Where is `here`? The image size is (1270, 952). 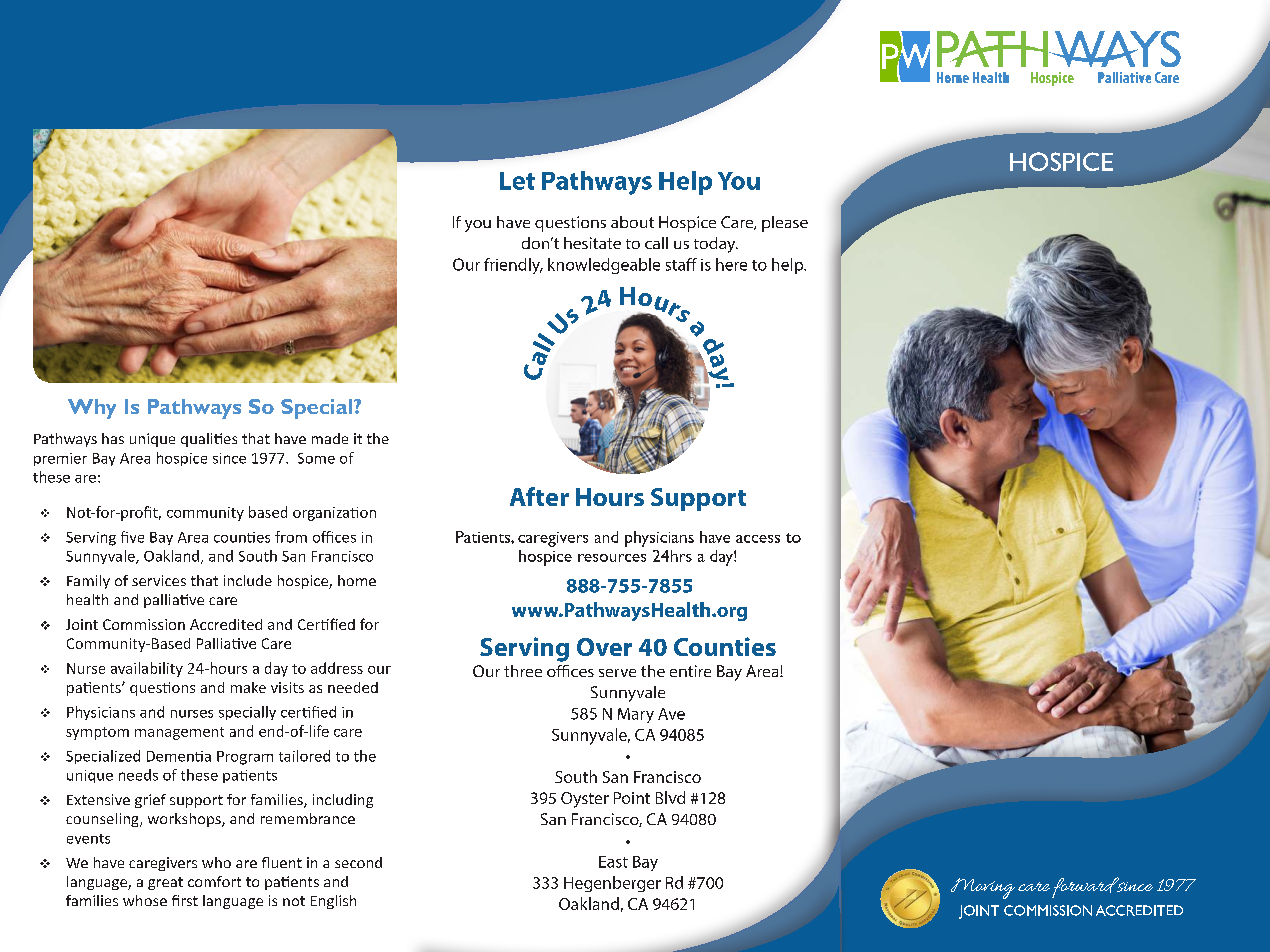
here is located at coordinates (731, 264).
